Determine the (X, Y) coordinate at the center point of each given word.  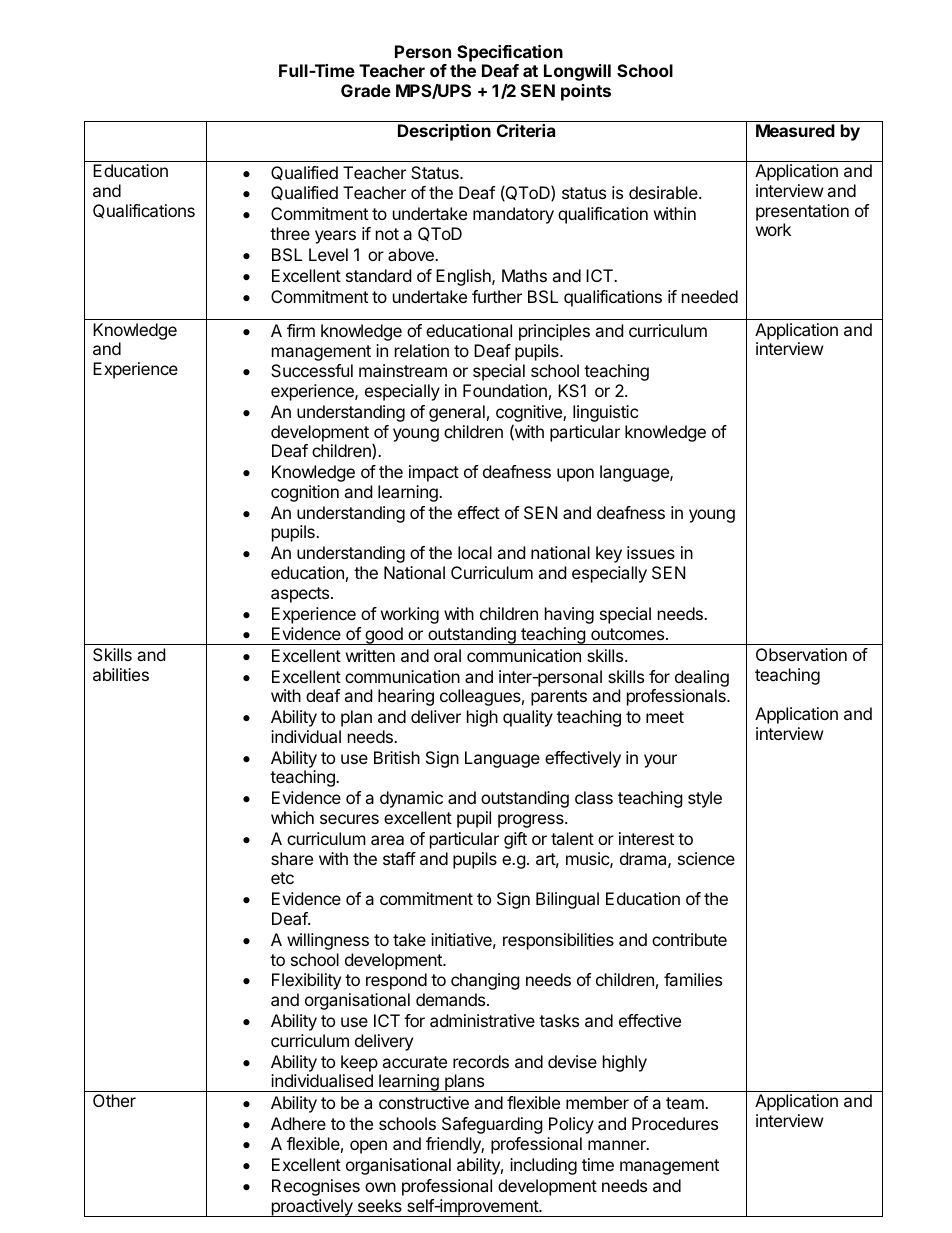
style (705, 799)
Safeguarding (492, 1125)
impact (434, 473)
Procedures (675, 1123)
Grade (366, 90)
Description (444, 132)
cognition (305, 493)
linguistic (606, 413)
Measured (795, 130)
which (292, 817)
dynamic (411, 799)
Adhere (298, 1123)
